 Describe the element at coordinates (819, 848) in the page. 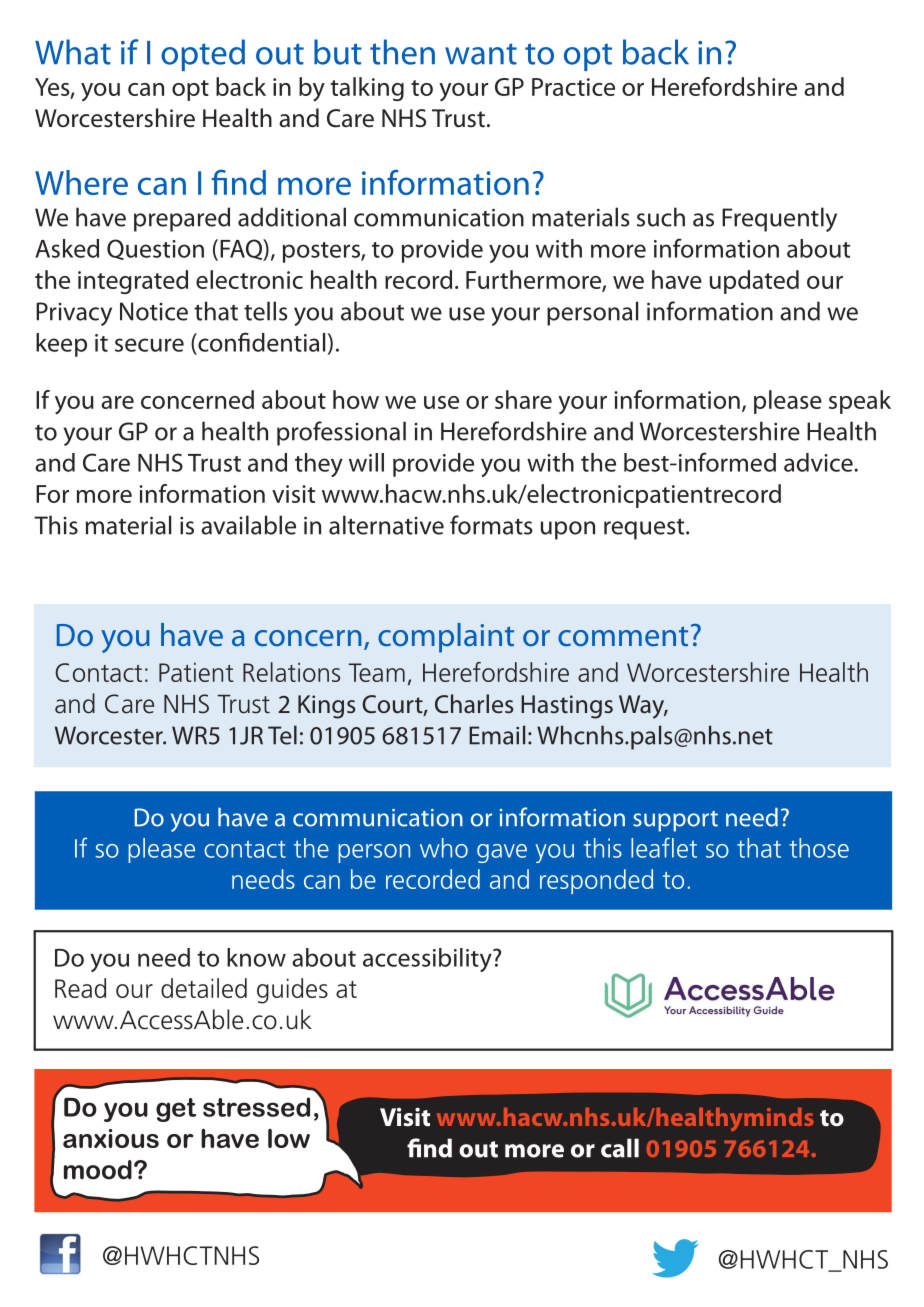

I see `those` at that location.
